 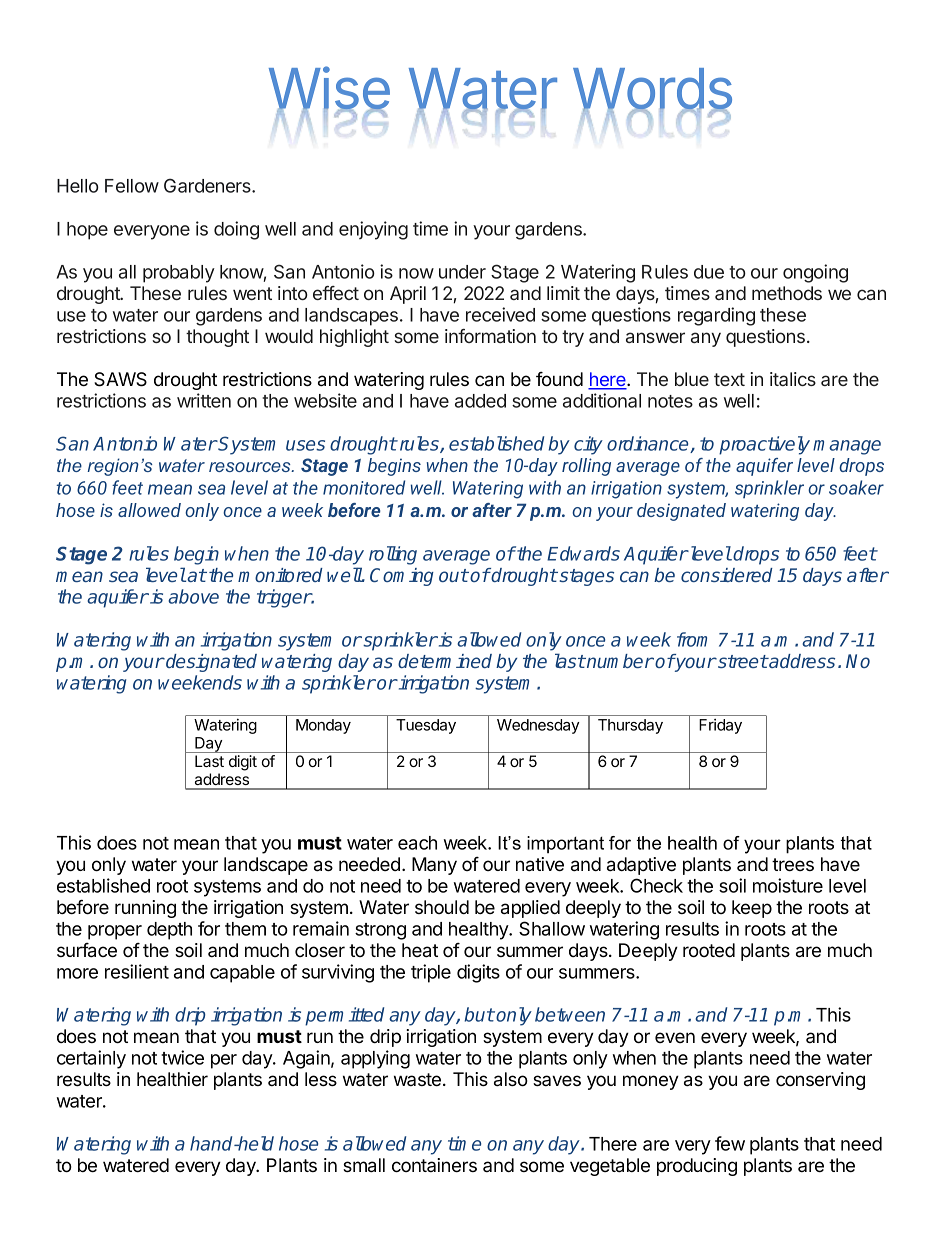 I want to click on Words, so click(x=652, y=90).
